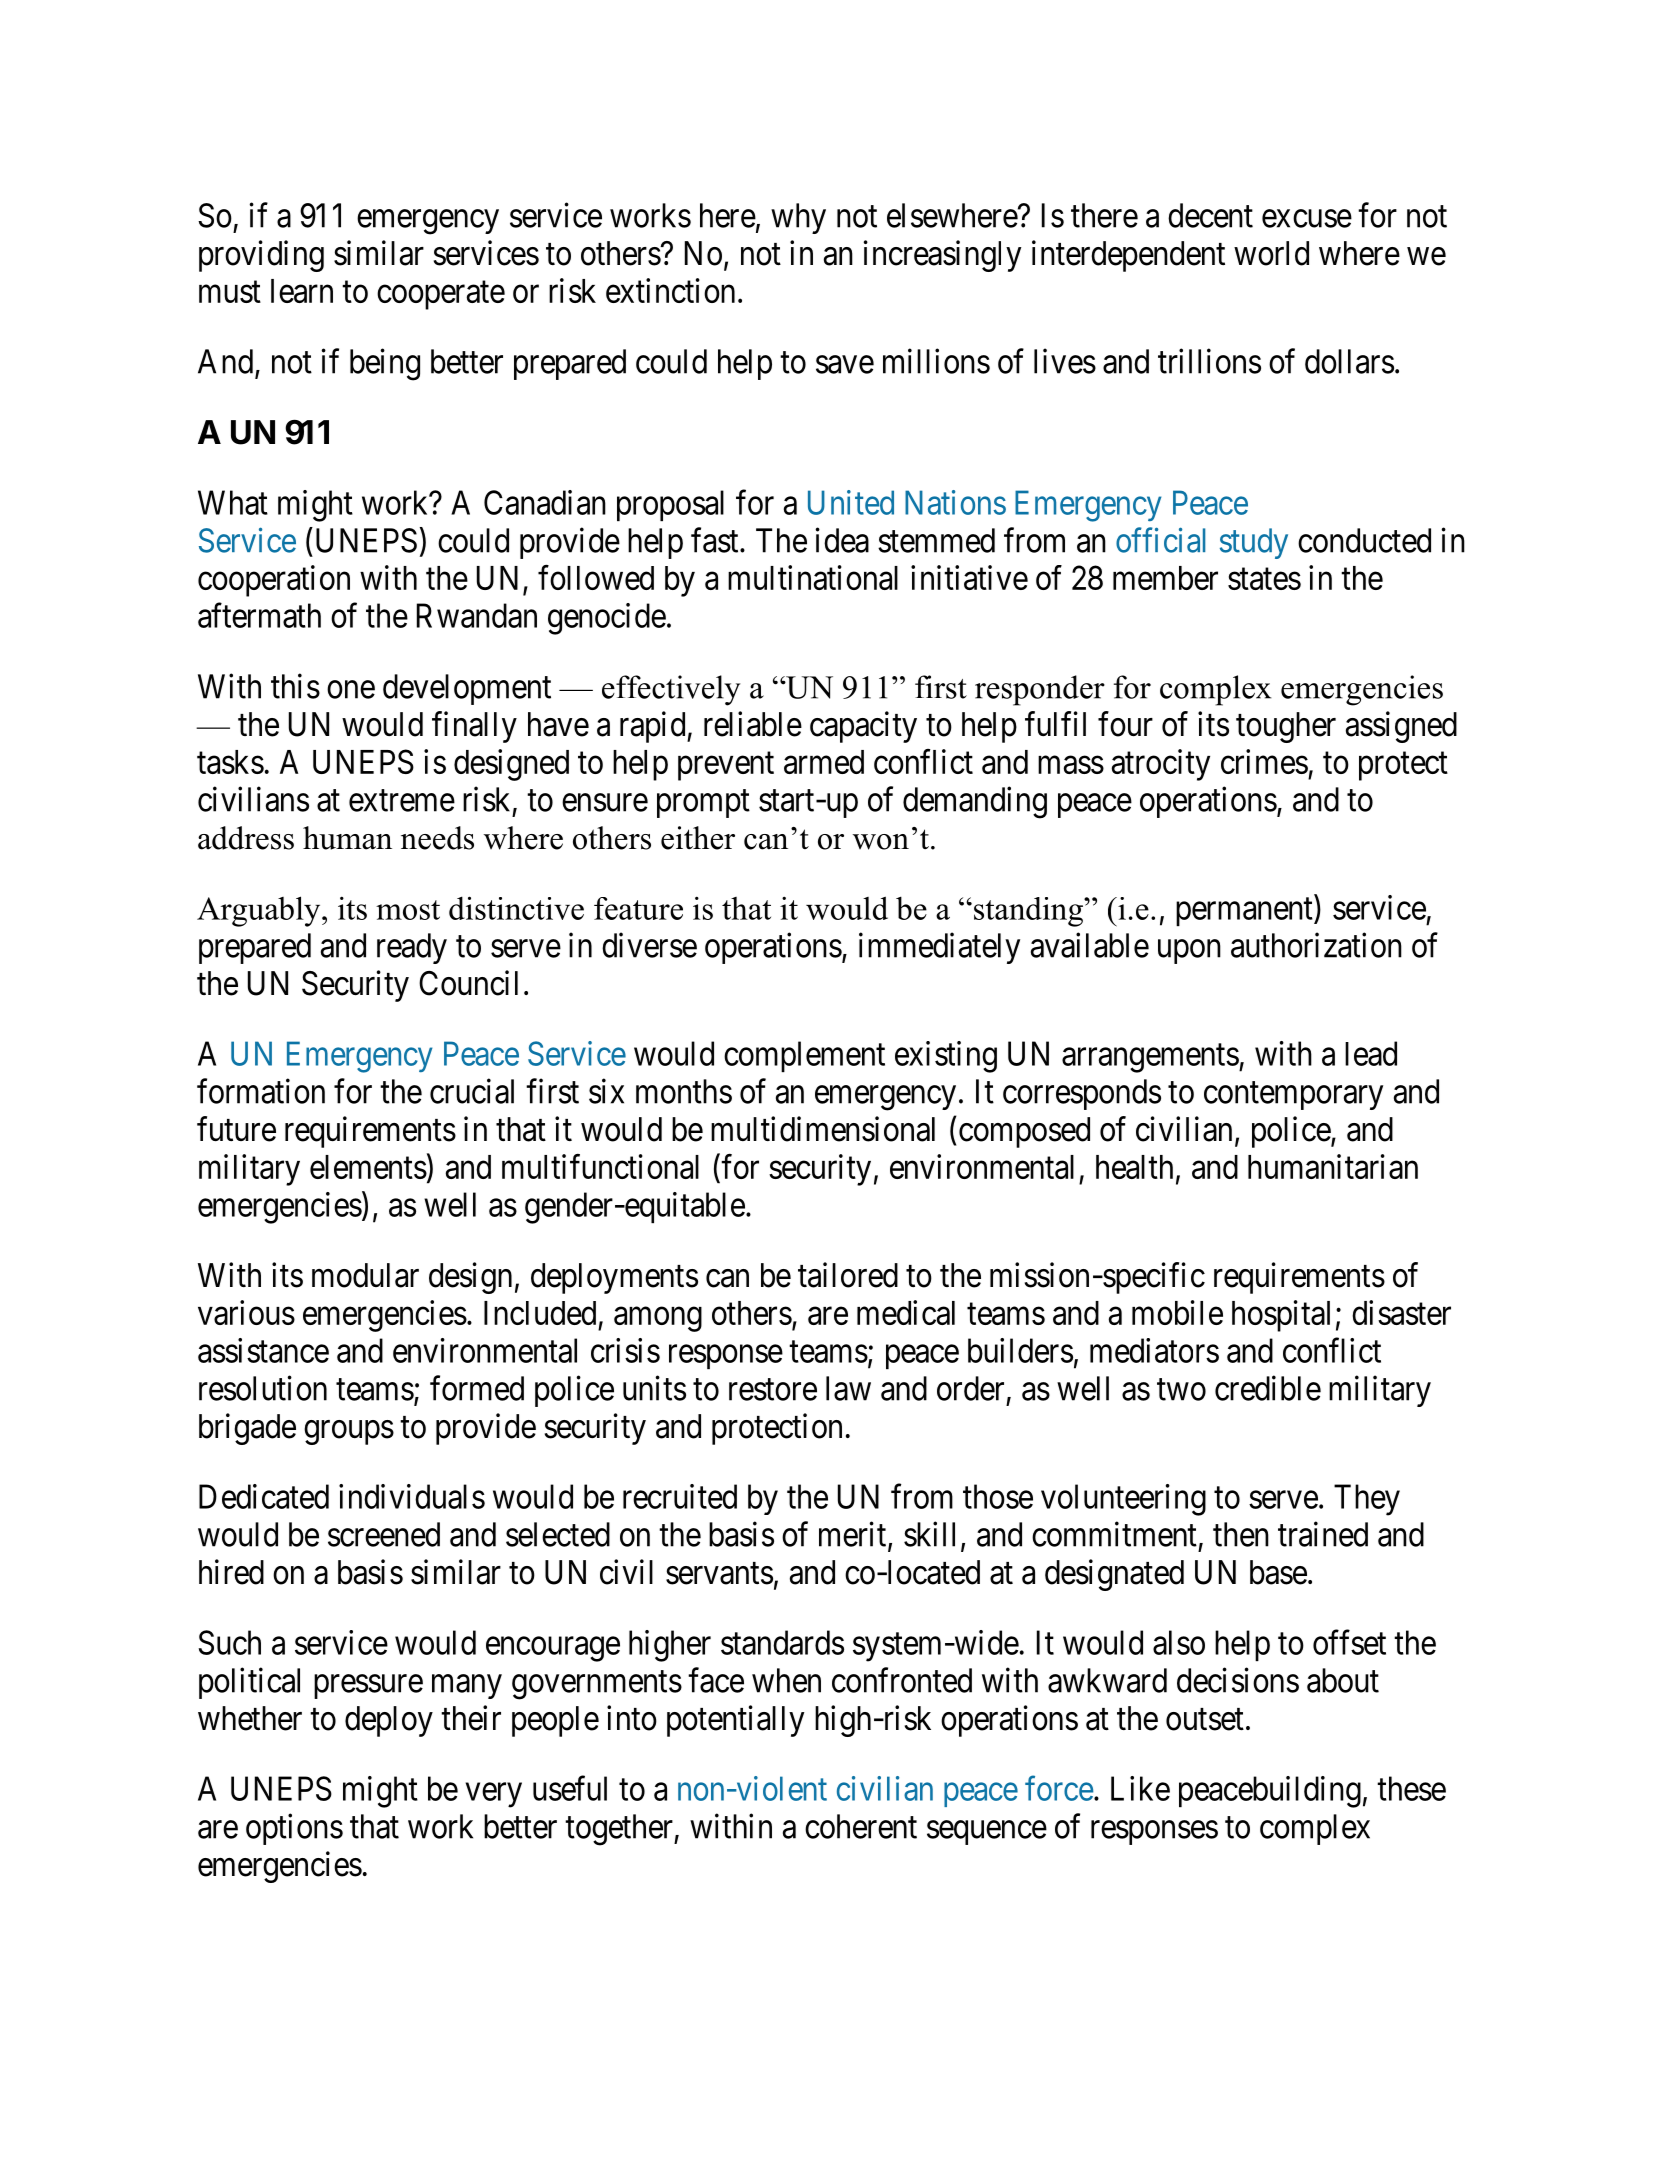 This screenshot has width=1673, height=2165. Describe the element at coordinates (468, 983) in the screenshot. I see `Council` at that location.
